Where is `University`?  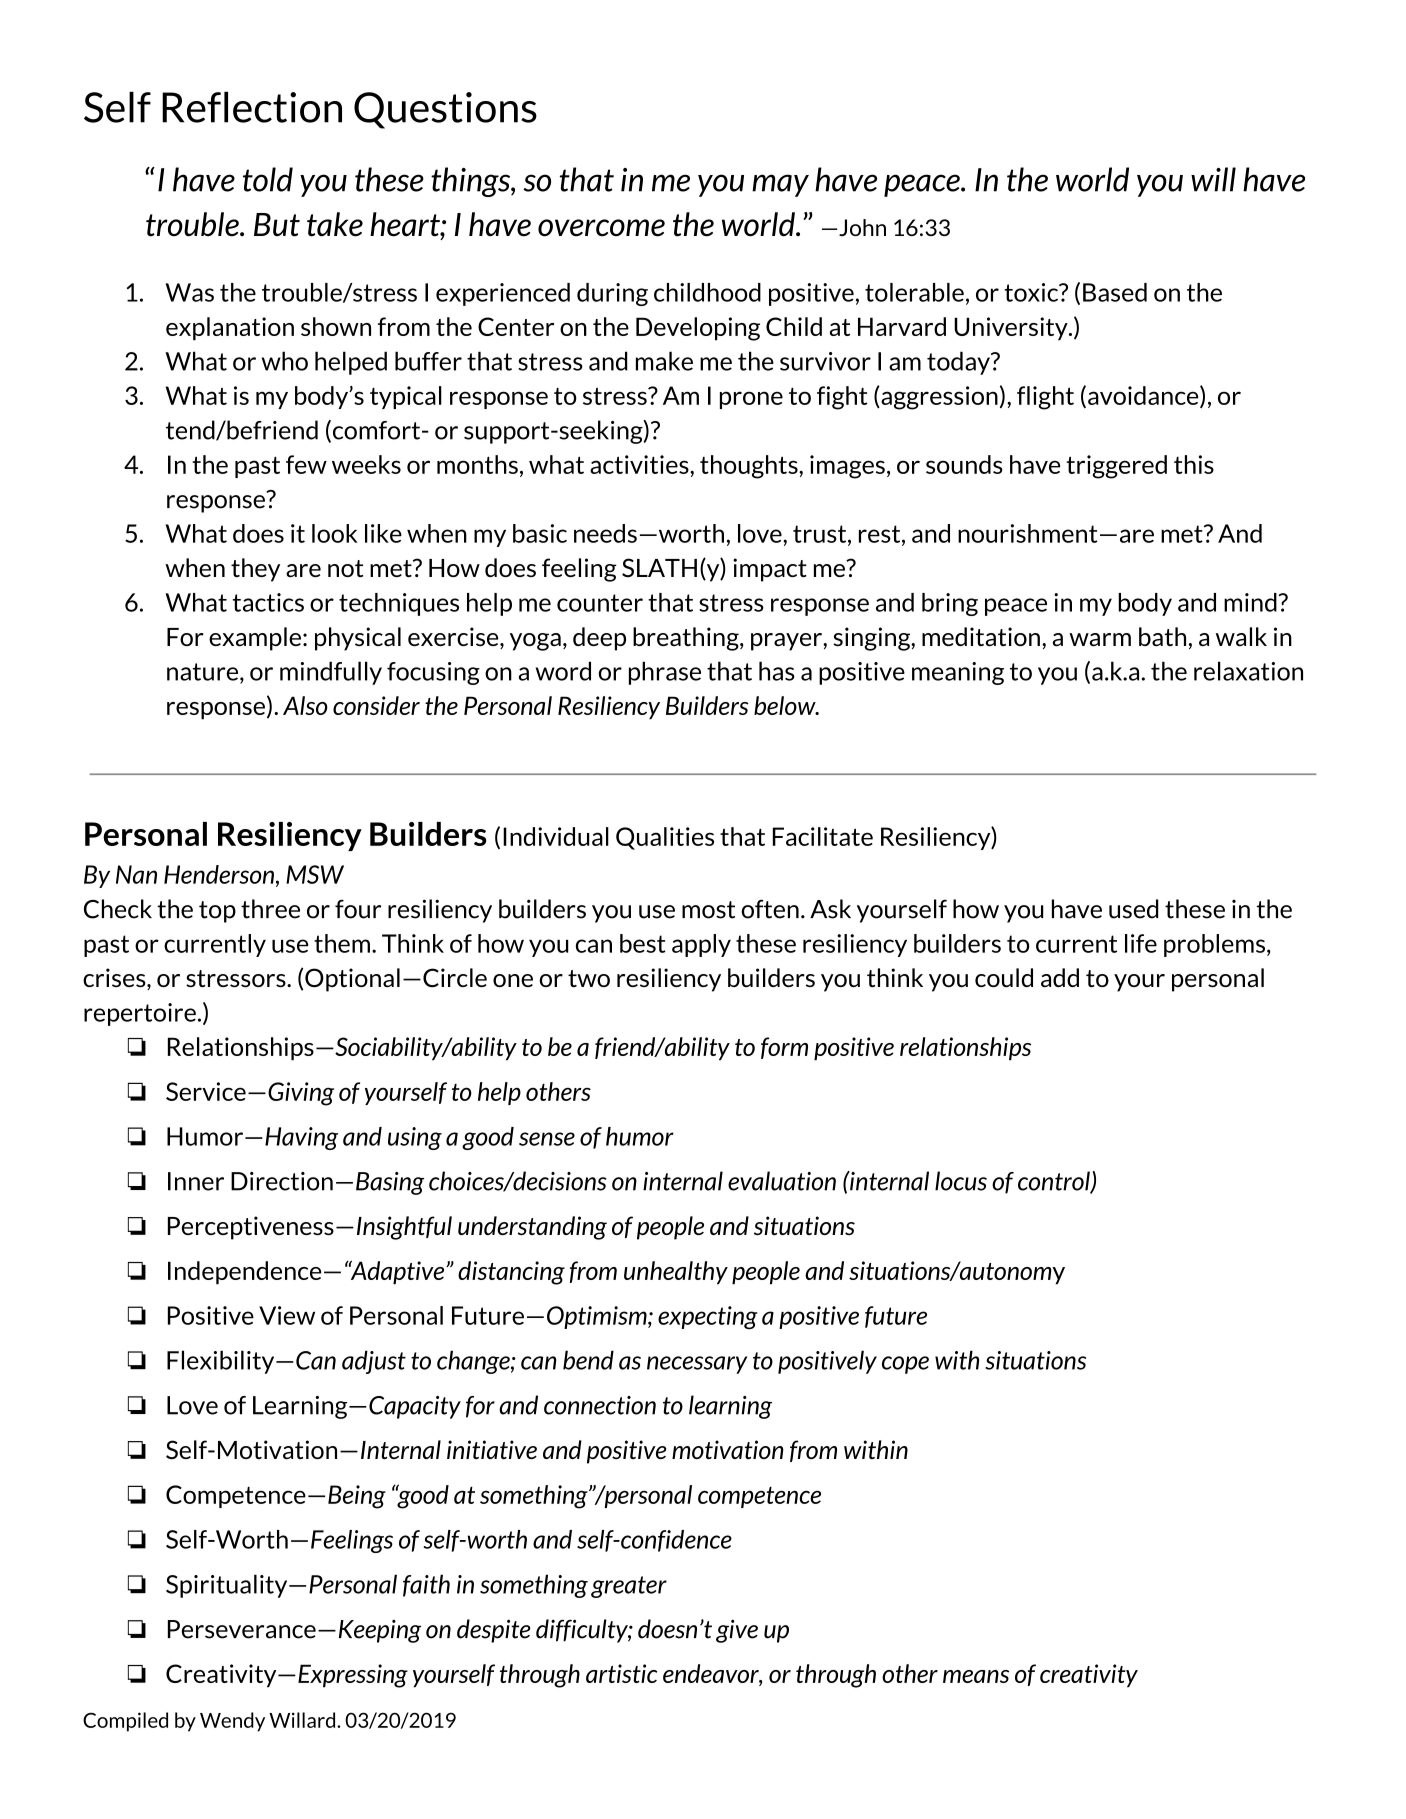
University is located at coordinates (1012, 329).
